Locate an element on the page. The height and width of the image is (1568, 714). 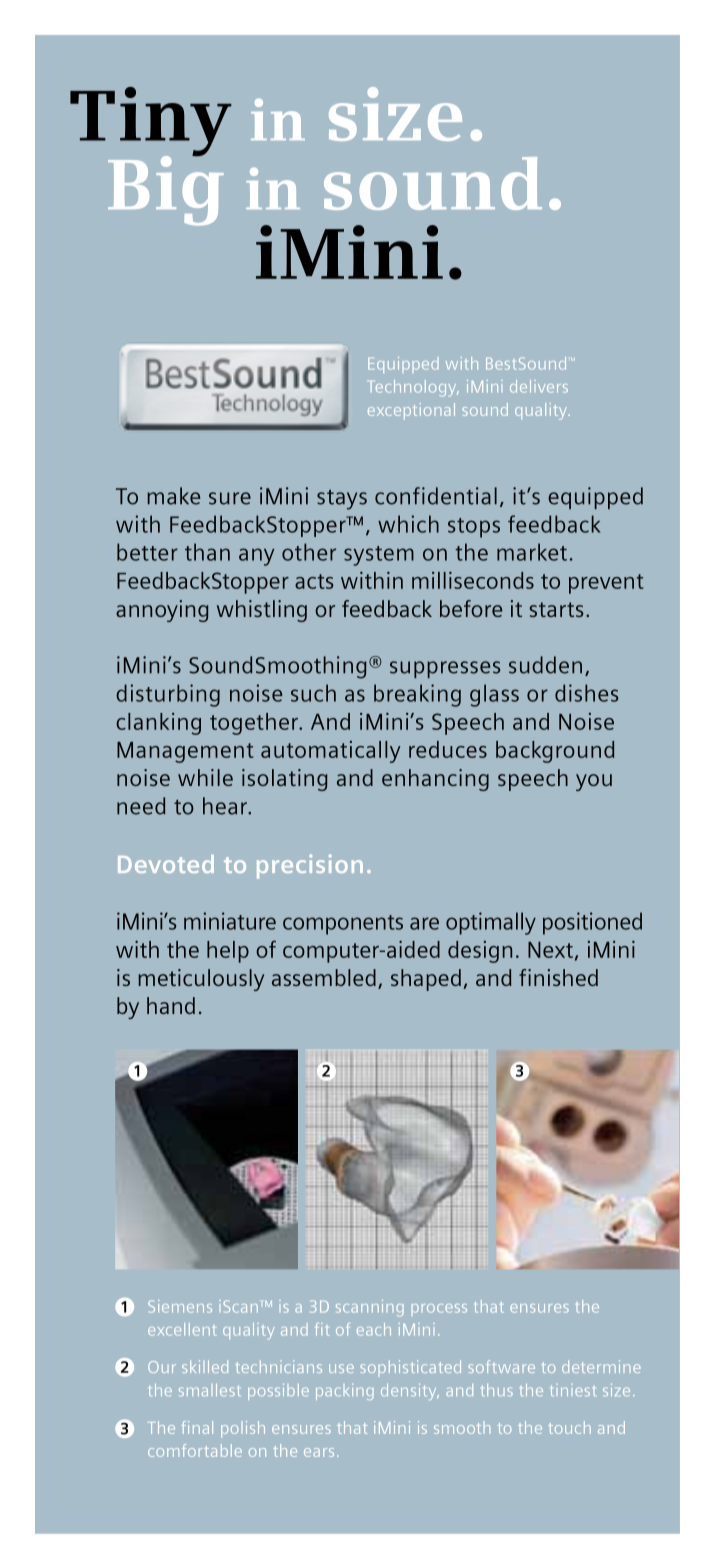
automatically is located at coordinates (331, 752).
